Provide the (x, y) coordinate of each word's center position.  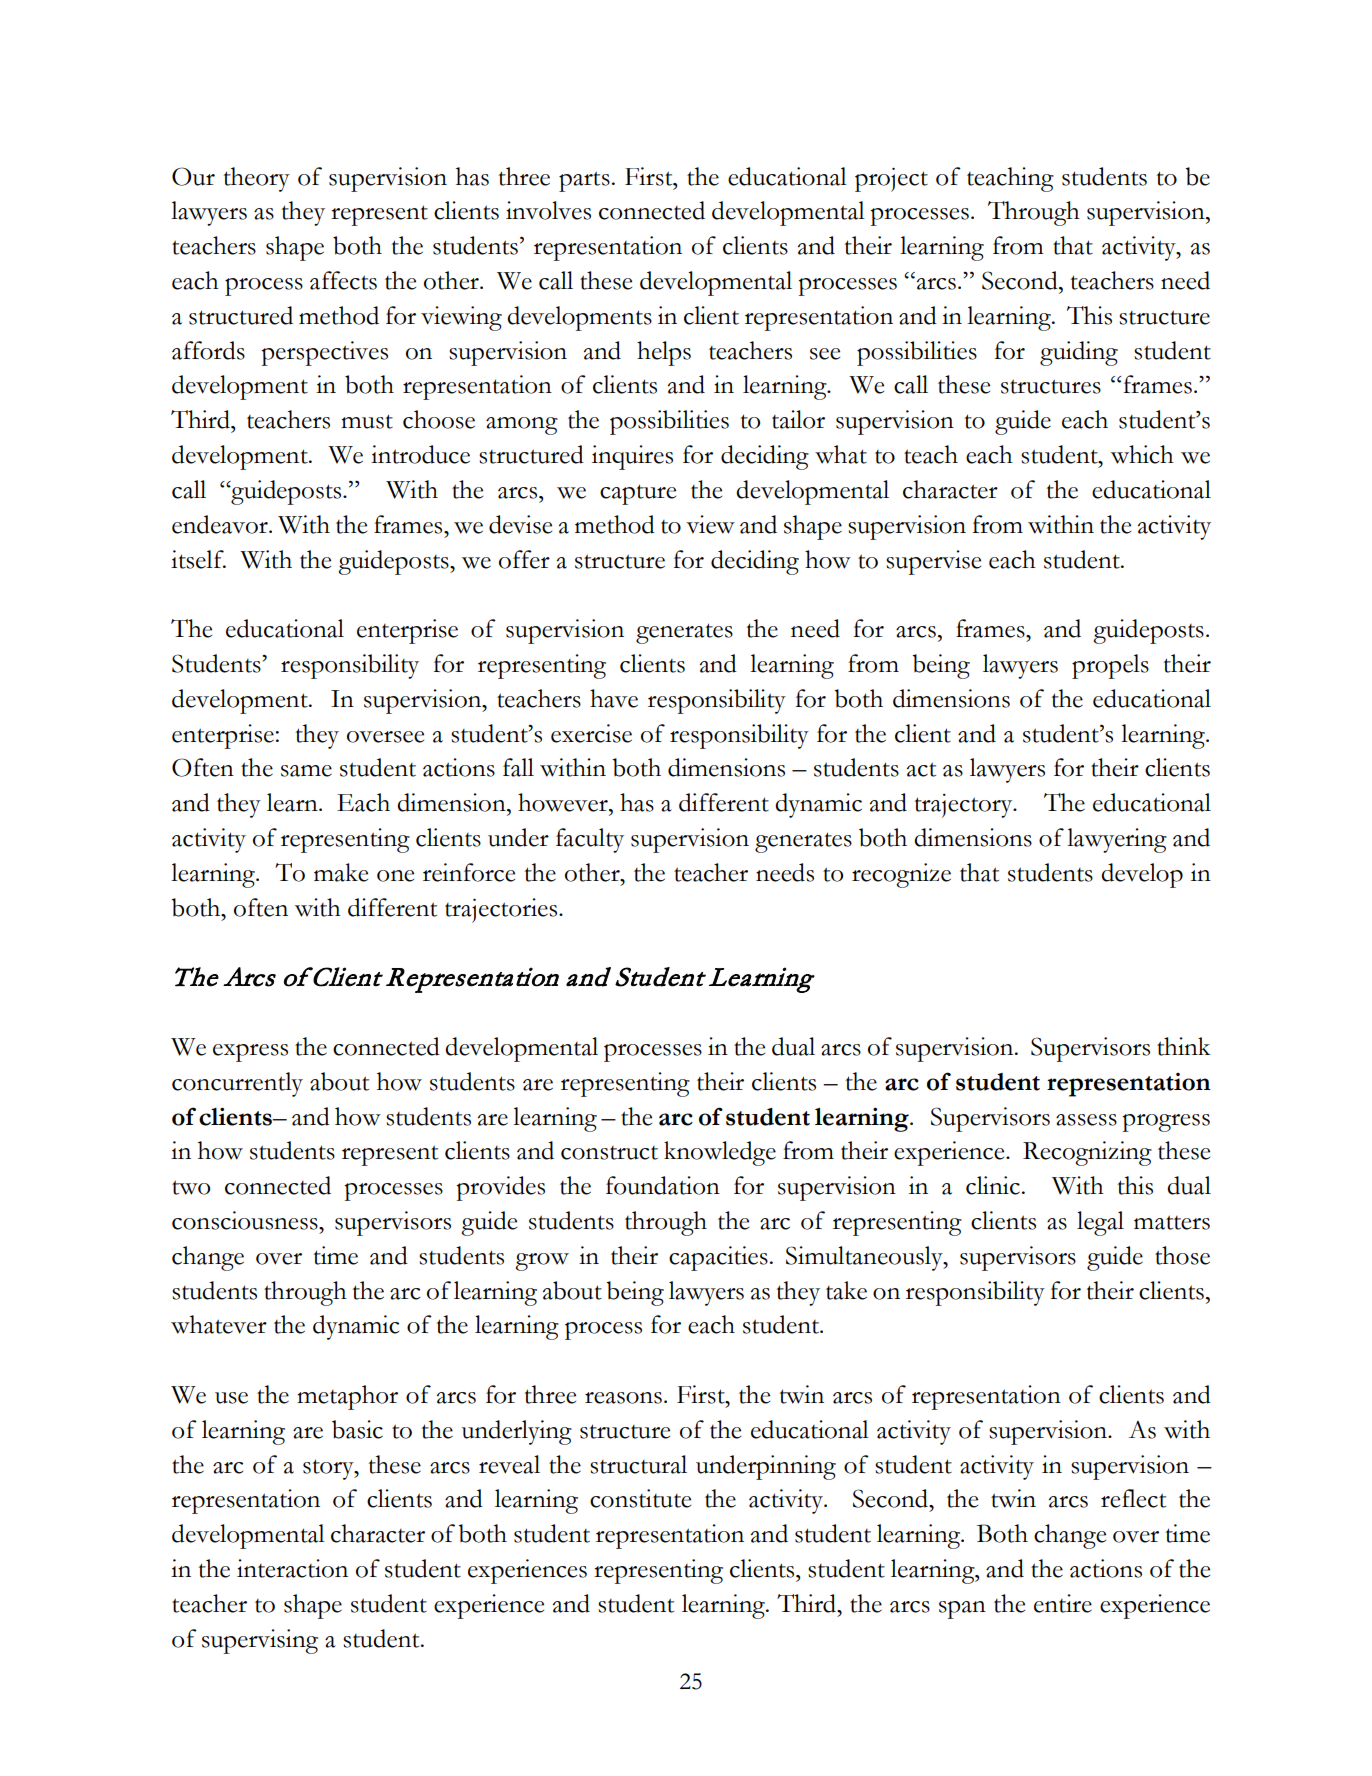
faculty (590, 840)
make (341, 872)
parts (584, 181)
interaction (292, 1568)
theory (256, 179)
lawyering (1117, 840)
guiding (1079, 353)
